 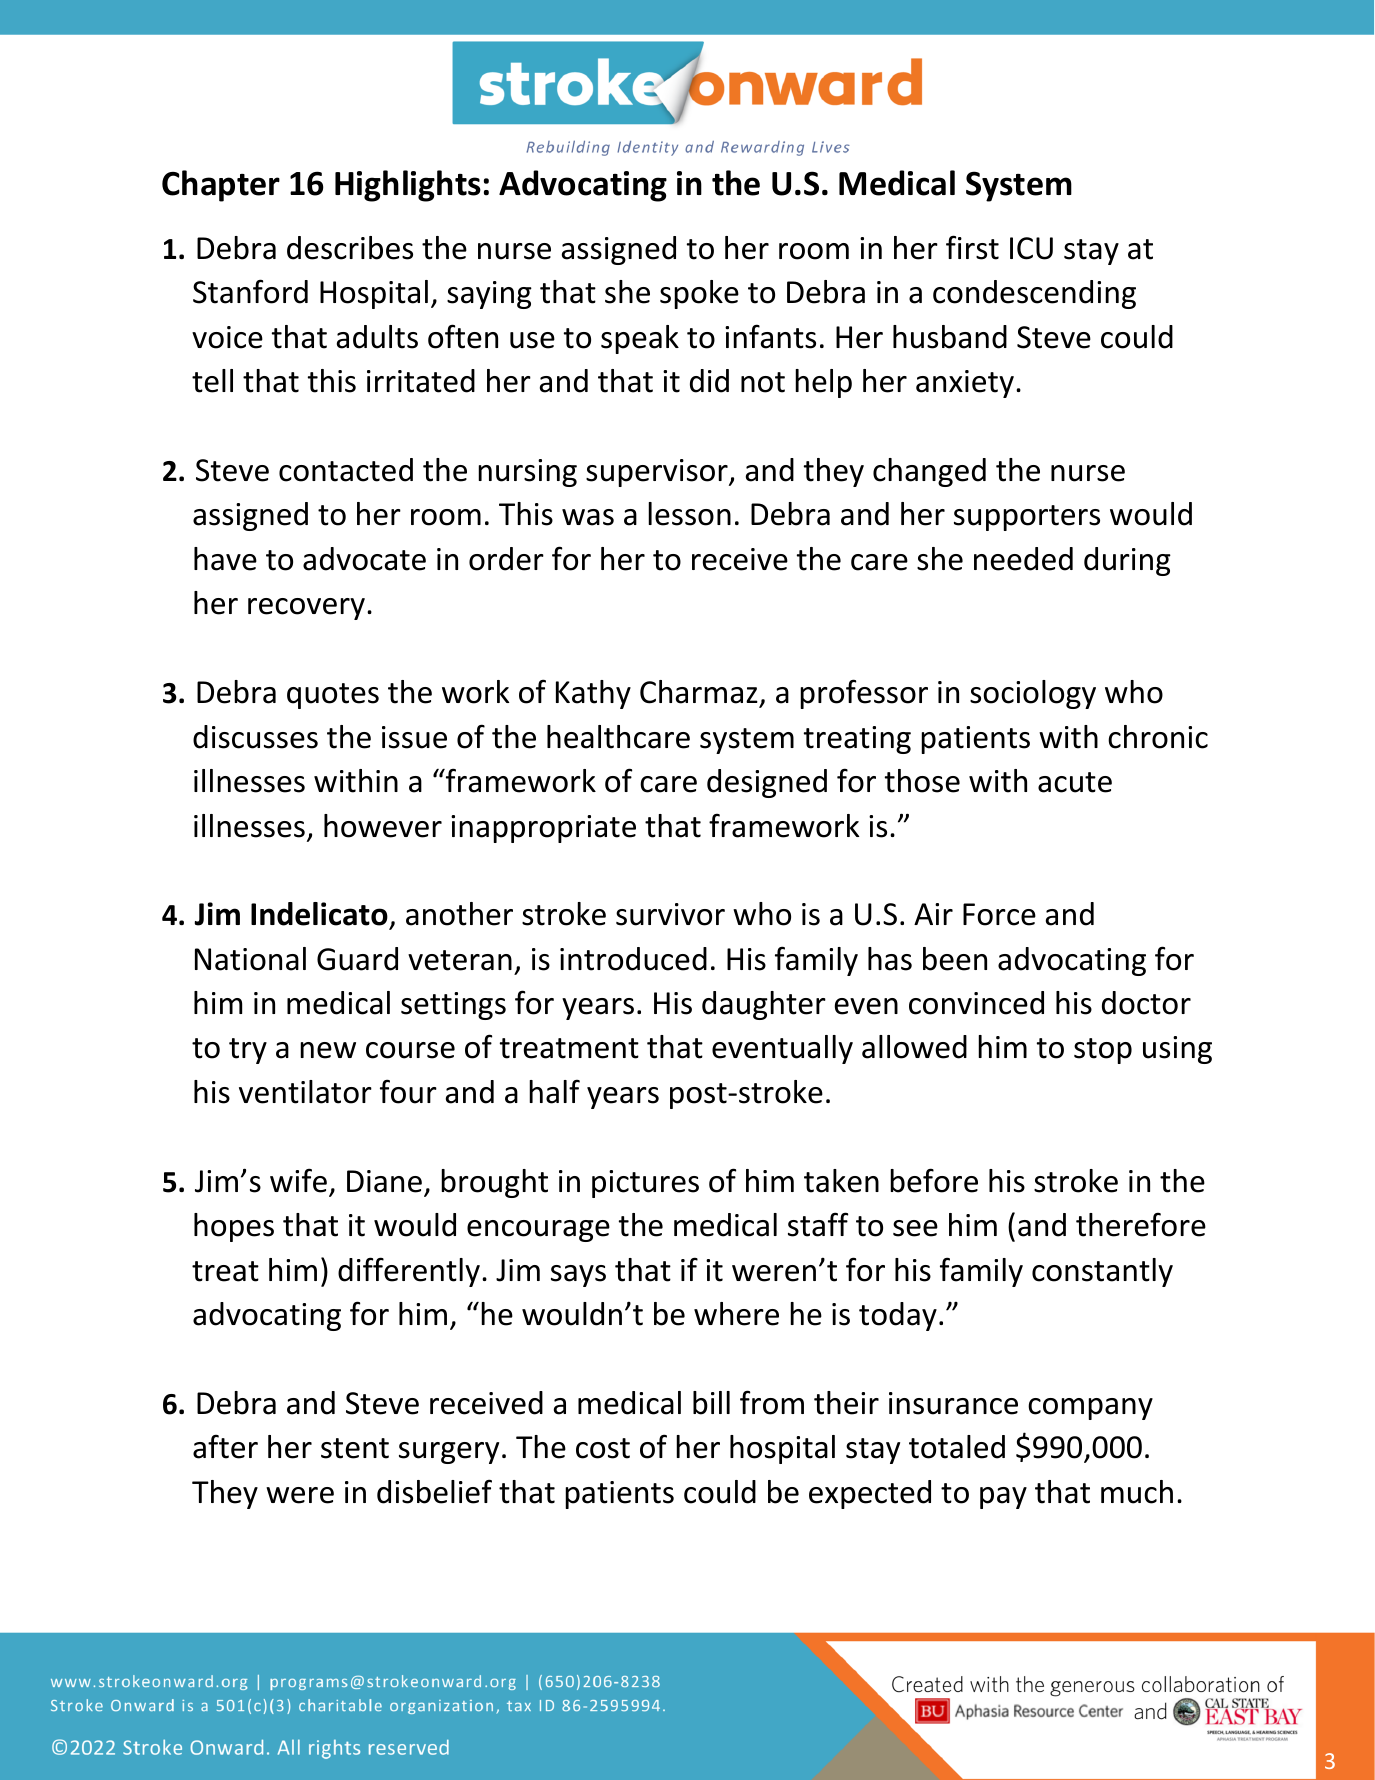 I want to click on acute, so click(x=1075, y=782).
